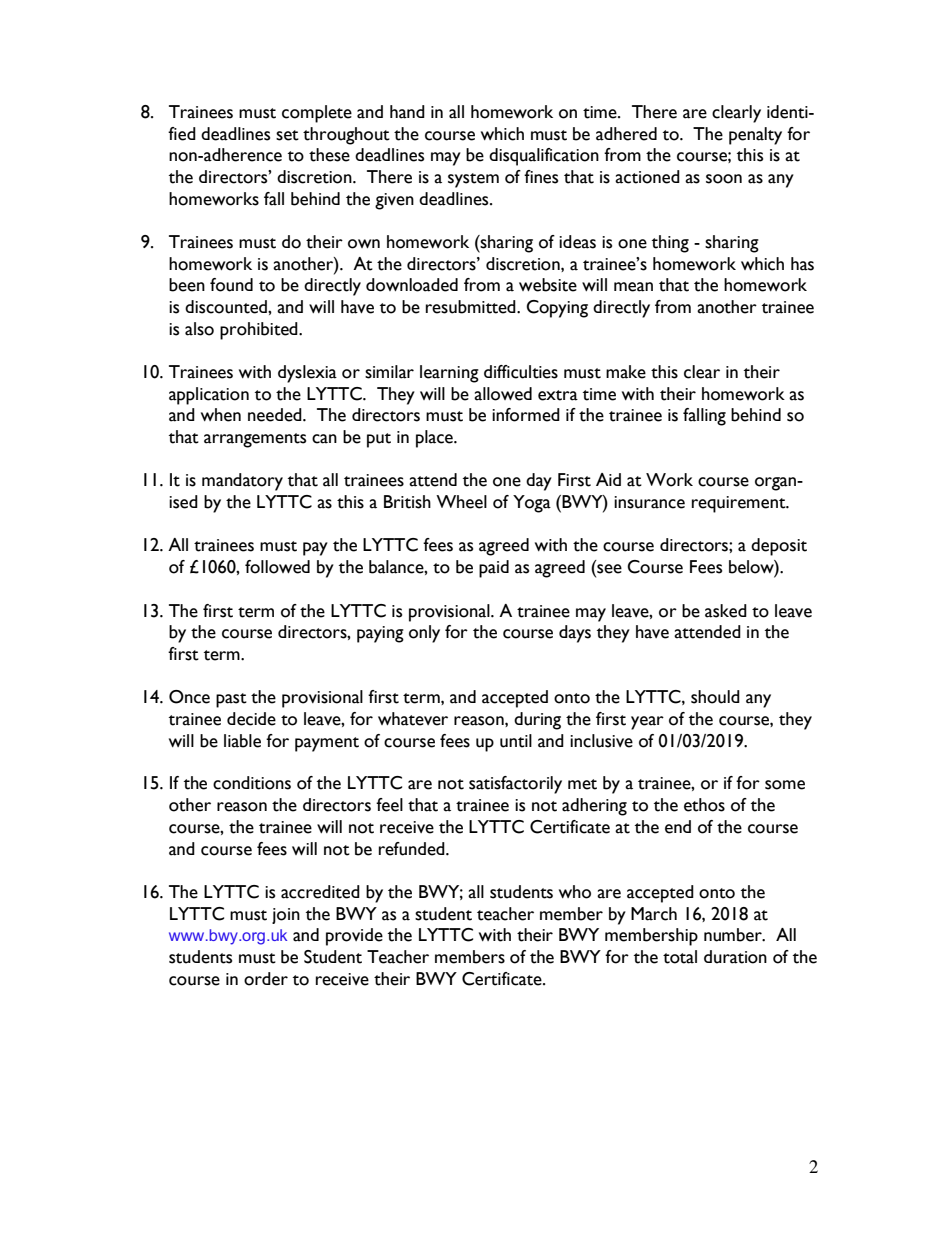  What do you see at coordinates (287, 135) in the screenshot?
I see `set` at bounding box center [287, 135].
